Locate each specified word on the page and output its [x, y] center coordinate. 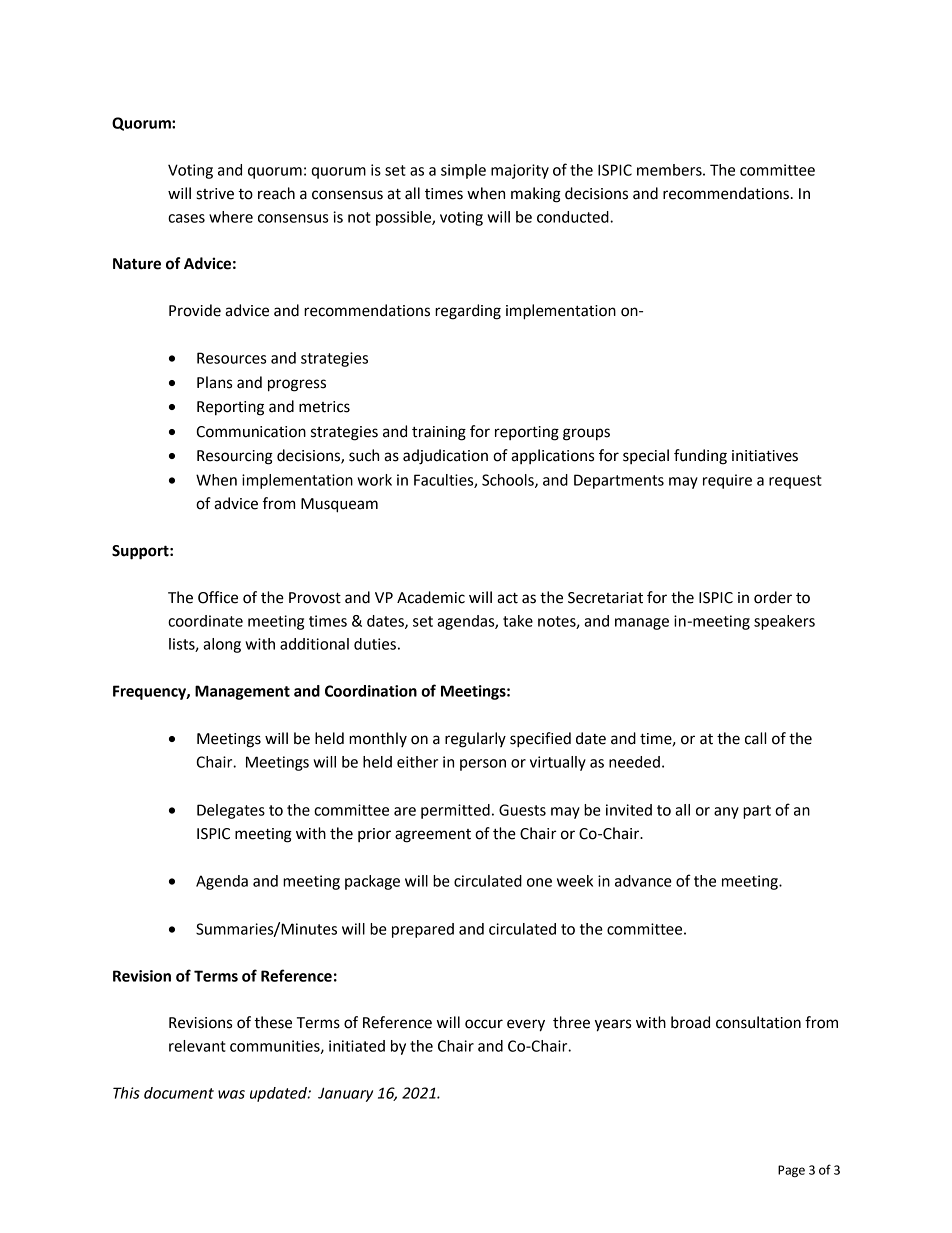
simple [463, 171]
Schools [509, 481]
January [345, 1094]
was [231, 1094]
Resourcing [235, 457]
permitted [455, 811]
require [727, 481]
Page [791, 1171]
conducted [574, 217]
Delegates [231, 811]
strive [215, 194]
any [726, 813]
